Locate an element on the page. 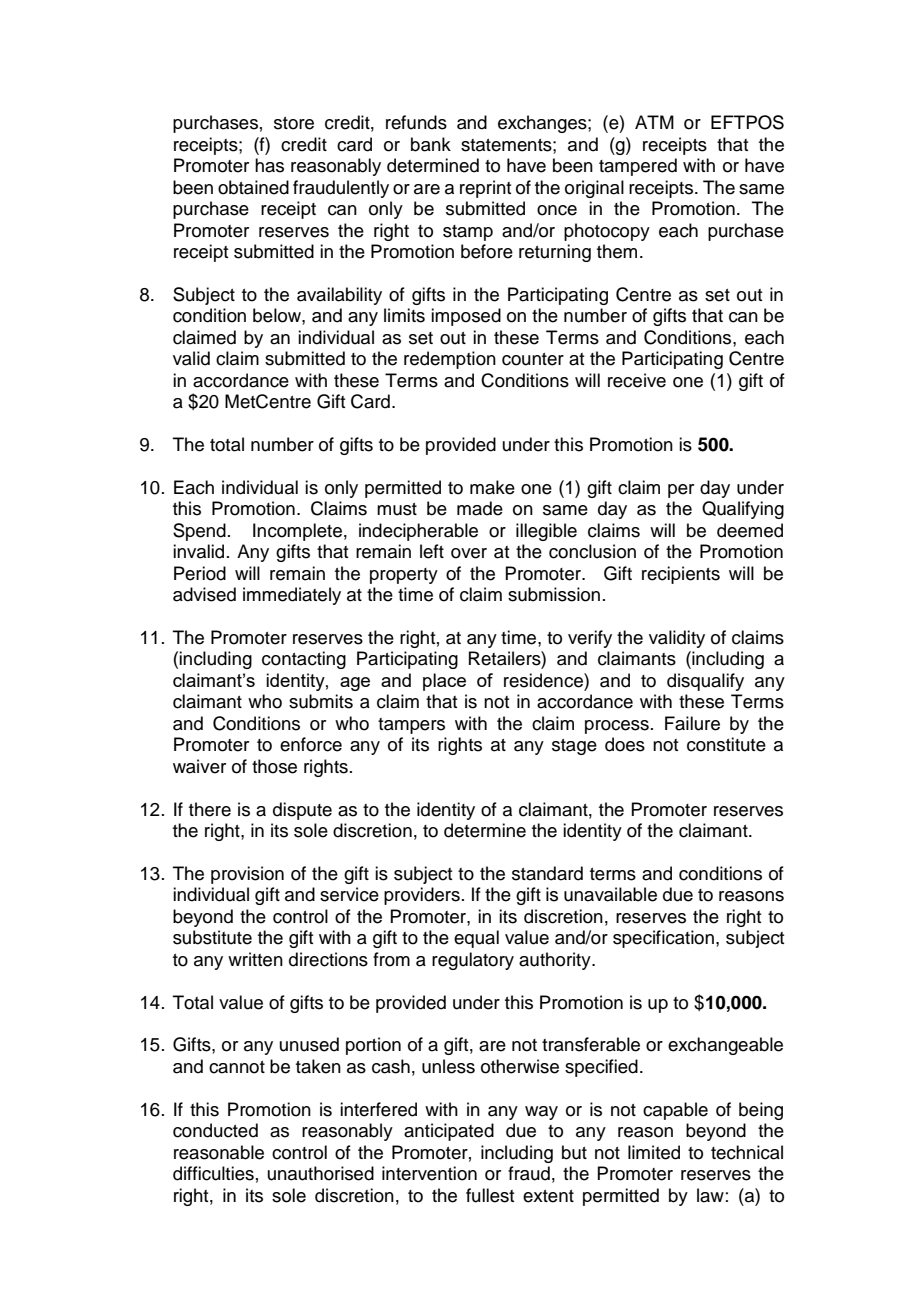 This image has height=1308, width=924. make is located at coordinates (492, 487).
